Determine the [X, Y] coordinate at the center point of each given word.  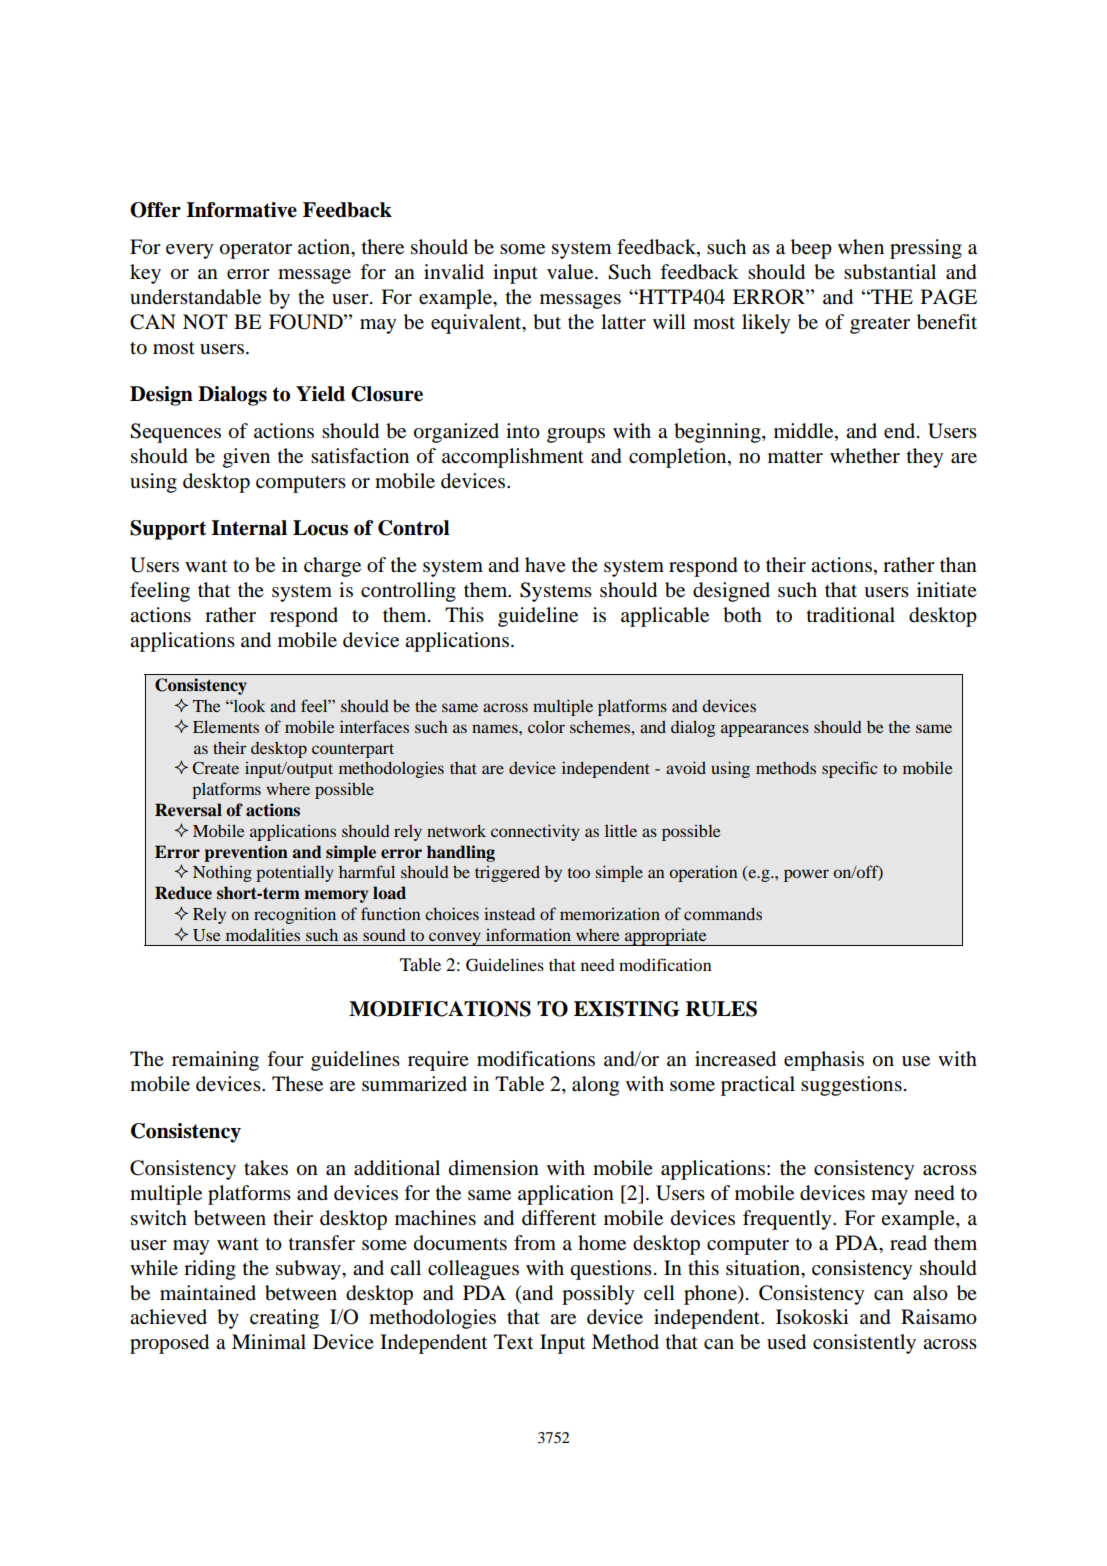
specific [850, 769]
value [571, 272]
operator [256, 250]
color [546, 726]
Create [215, 768]
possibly [598, 1295]
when [861, 247]
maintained [208, 1293]
